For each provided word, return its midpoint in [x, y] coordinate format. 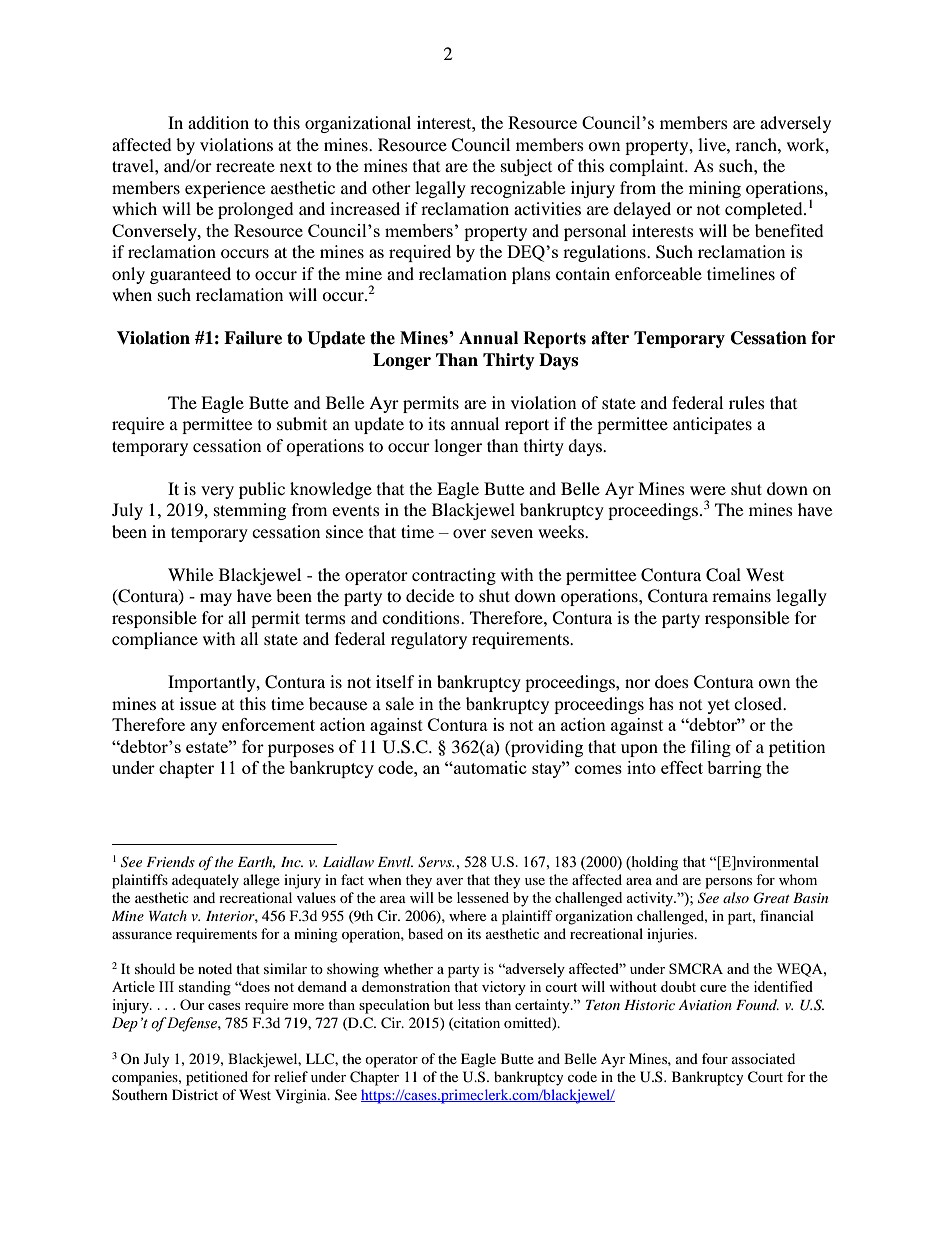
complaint [648, 167]
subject [526, 167]
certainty [543, 1006]
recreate [245, 167]
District [195, 1094]
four [715, 1058]
